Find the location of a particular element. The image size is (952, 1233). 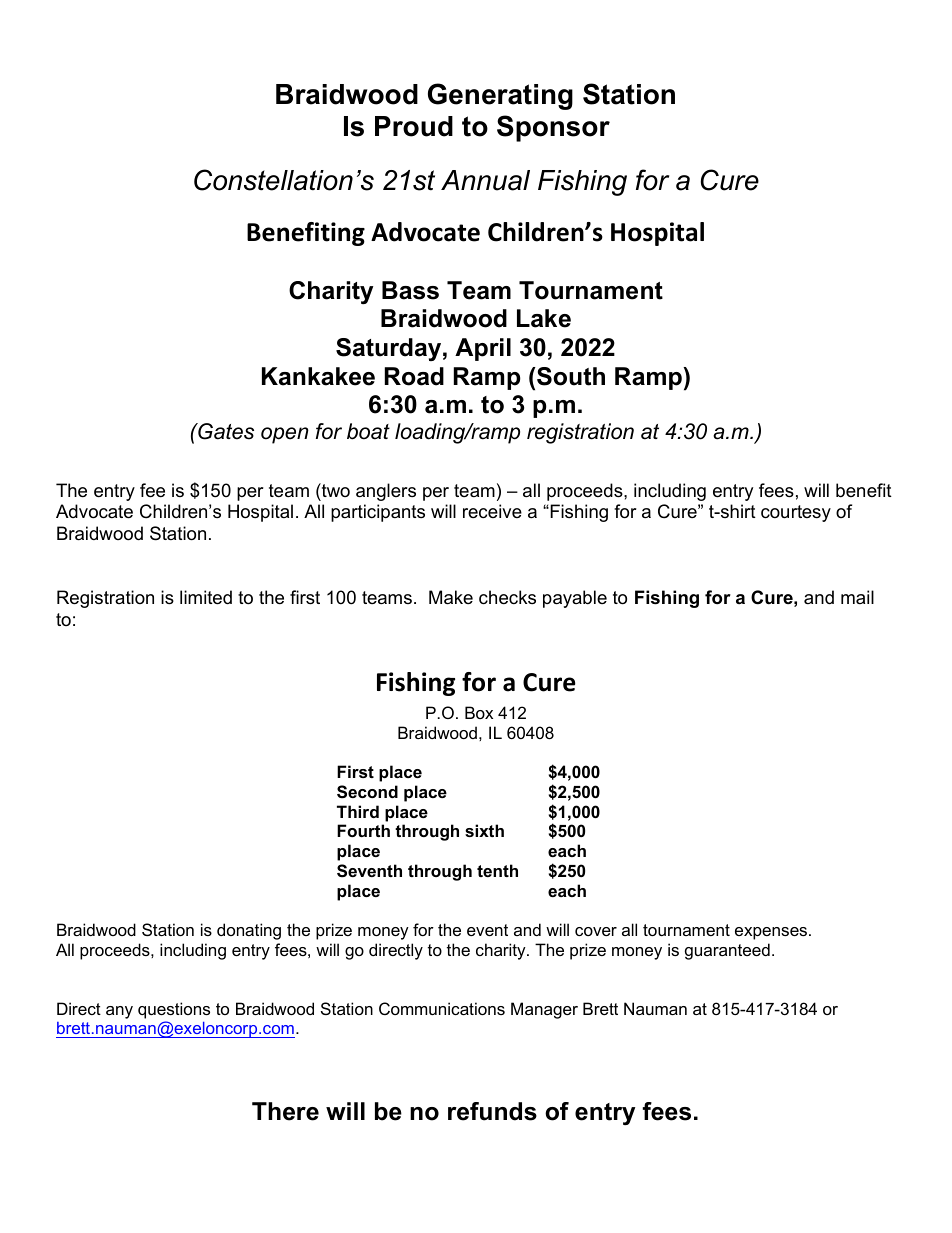

refunds is located at coordinates (492, 1111).
